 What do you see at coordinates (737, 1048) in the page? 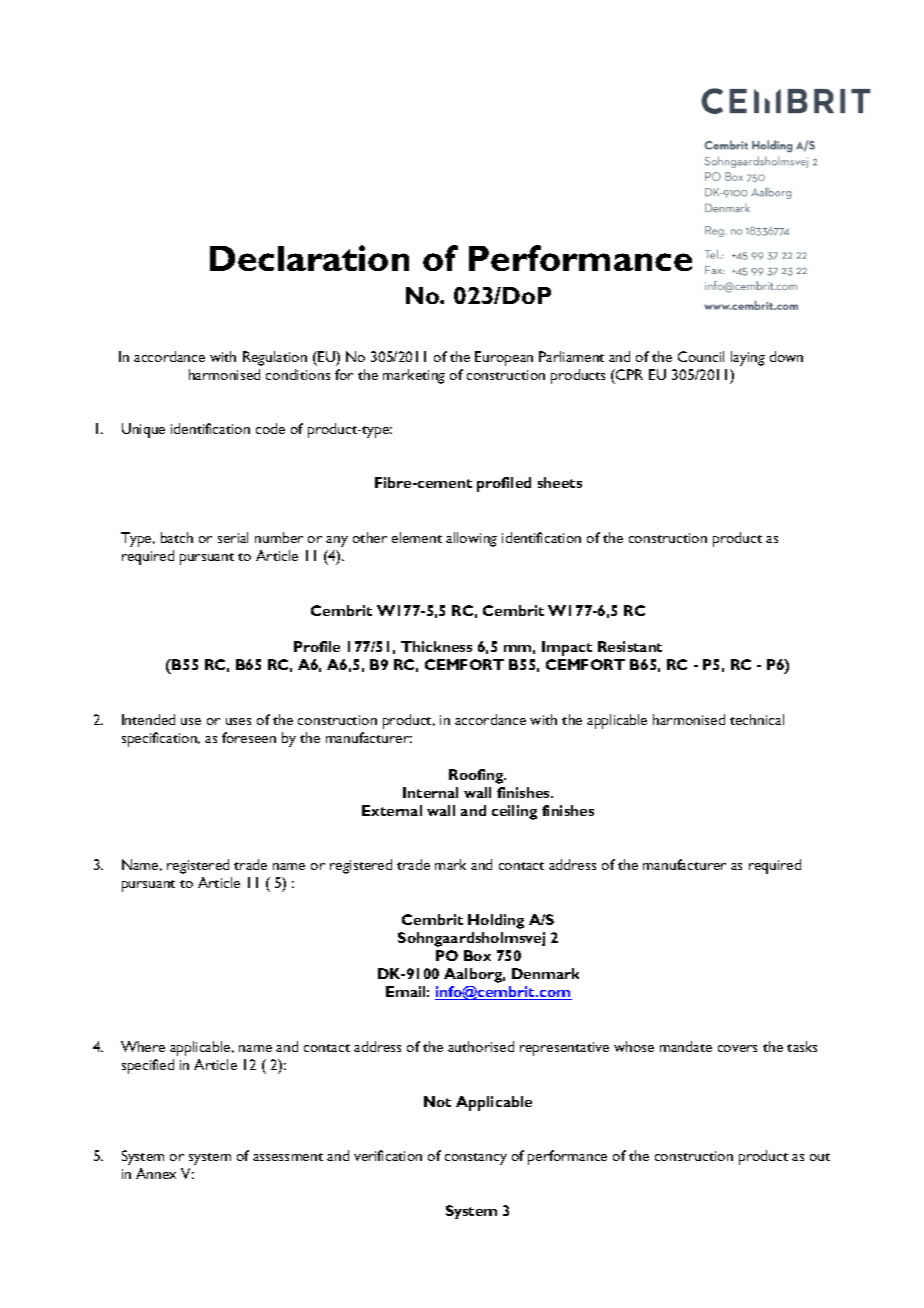
I see `covers` at bounding box center [737, 1048].
